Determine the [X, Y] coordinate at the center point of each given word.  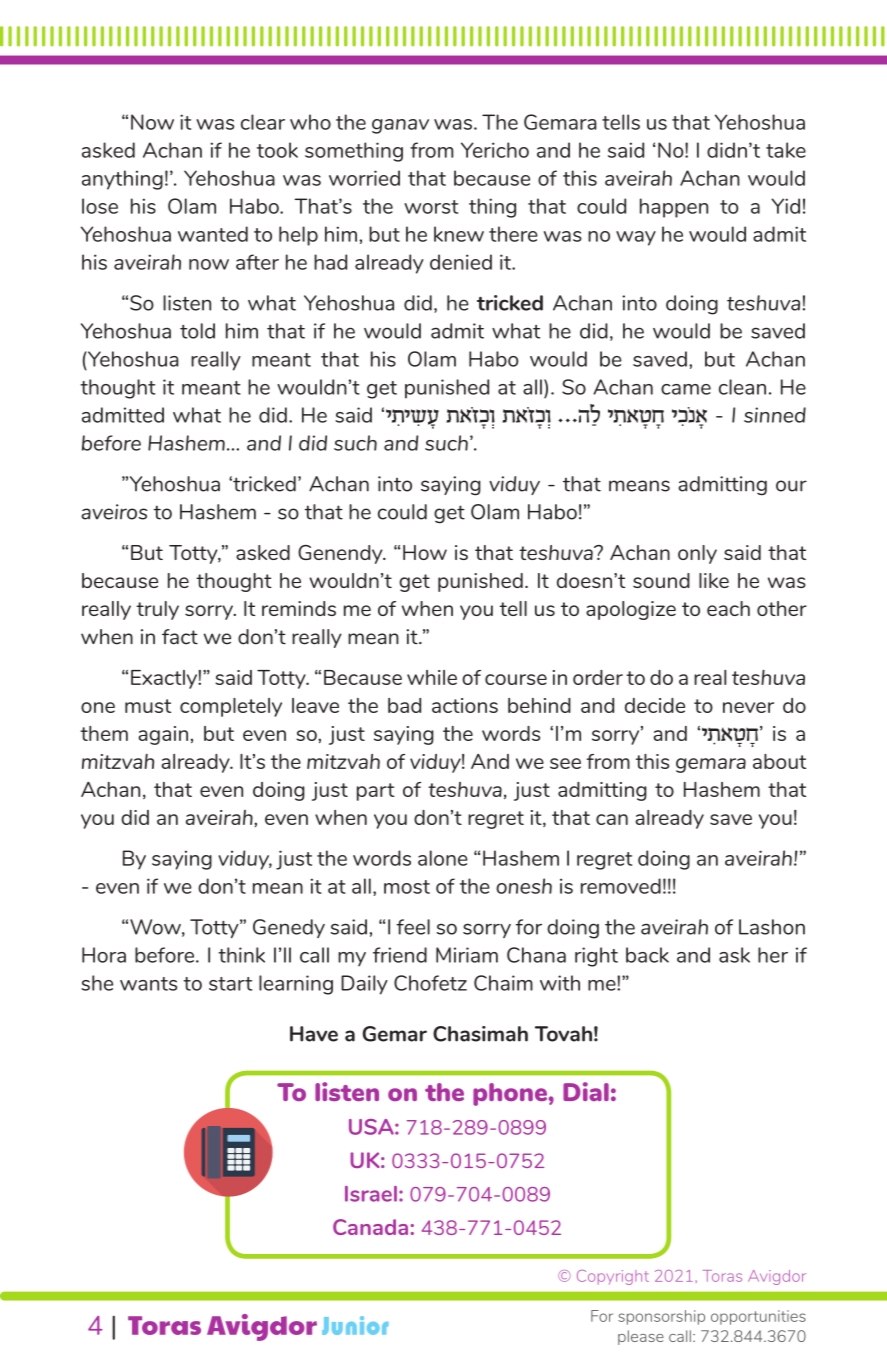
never [748, 707]
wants [148, 984]
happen [674, 208]
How [425, 552]
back [647, 955]
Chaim [503, 983]
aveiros [114, 512]
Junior [355, 1325]
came [686, 389]
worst [431, 207]
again [163, 735]
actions [465, 705]
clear [263, 122]
